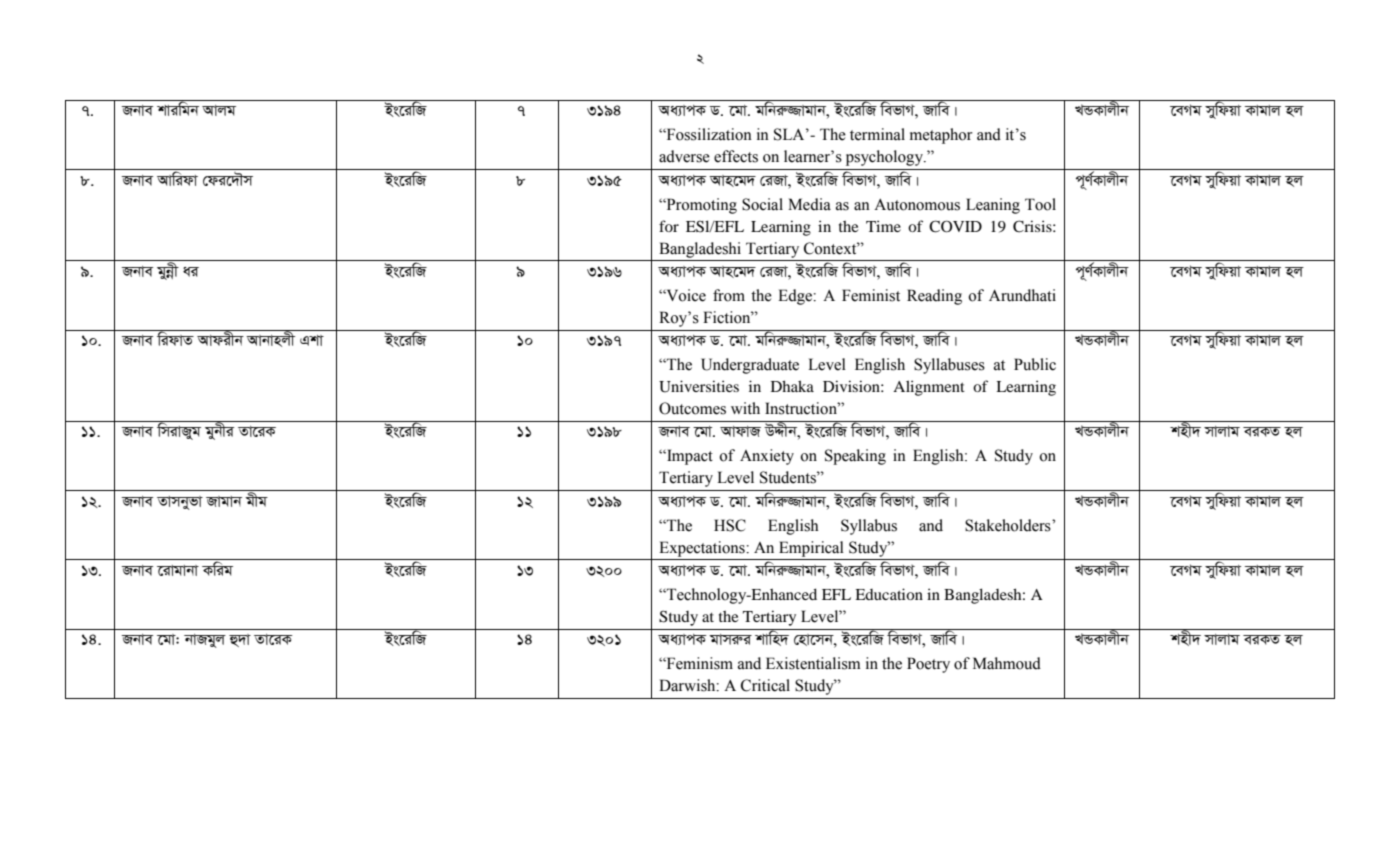 This document has width=1400, height=850. I want to click on metaphor, so click(941, 136).
